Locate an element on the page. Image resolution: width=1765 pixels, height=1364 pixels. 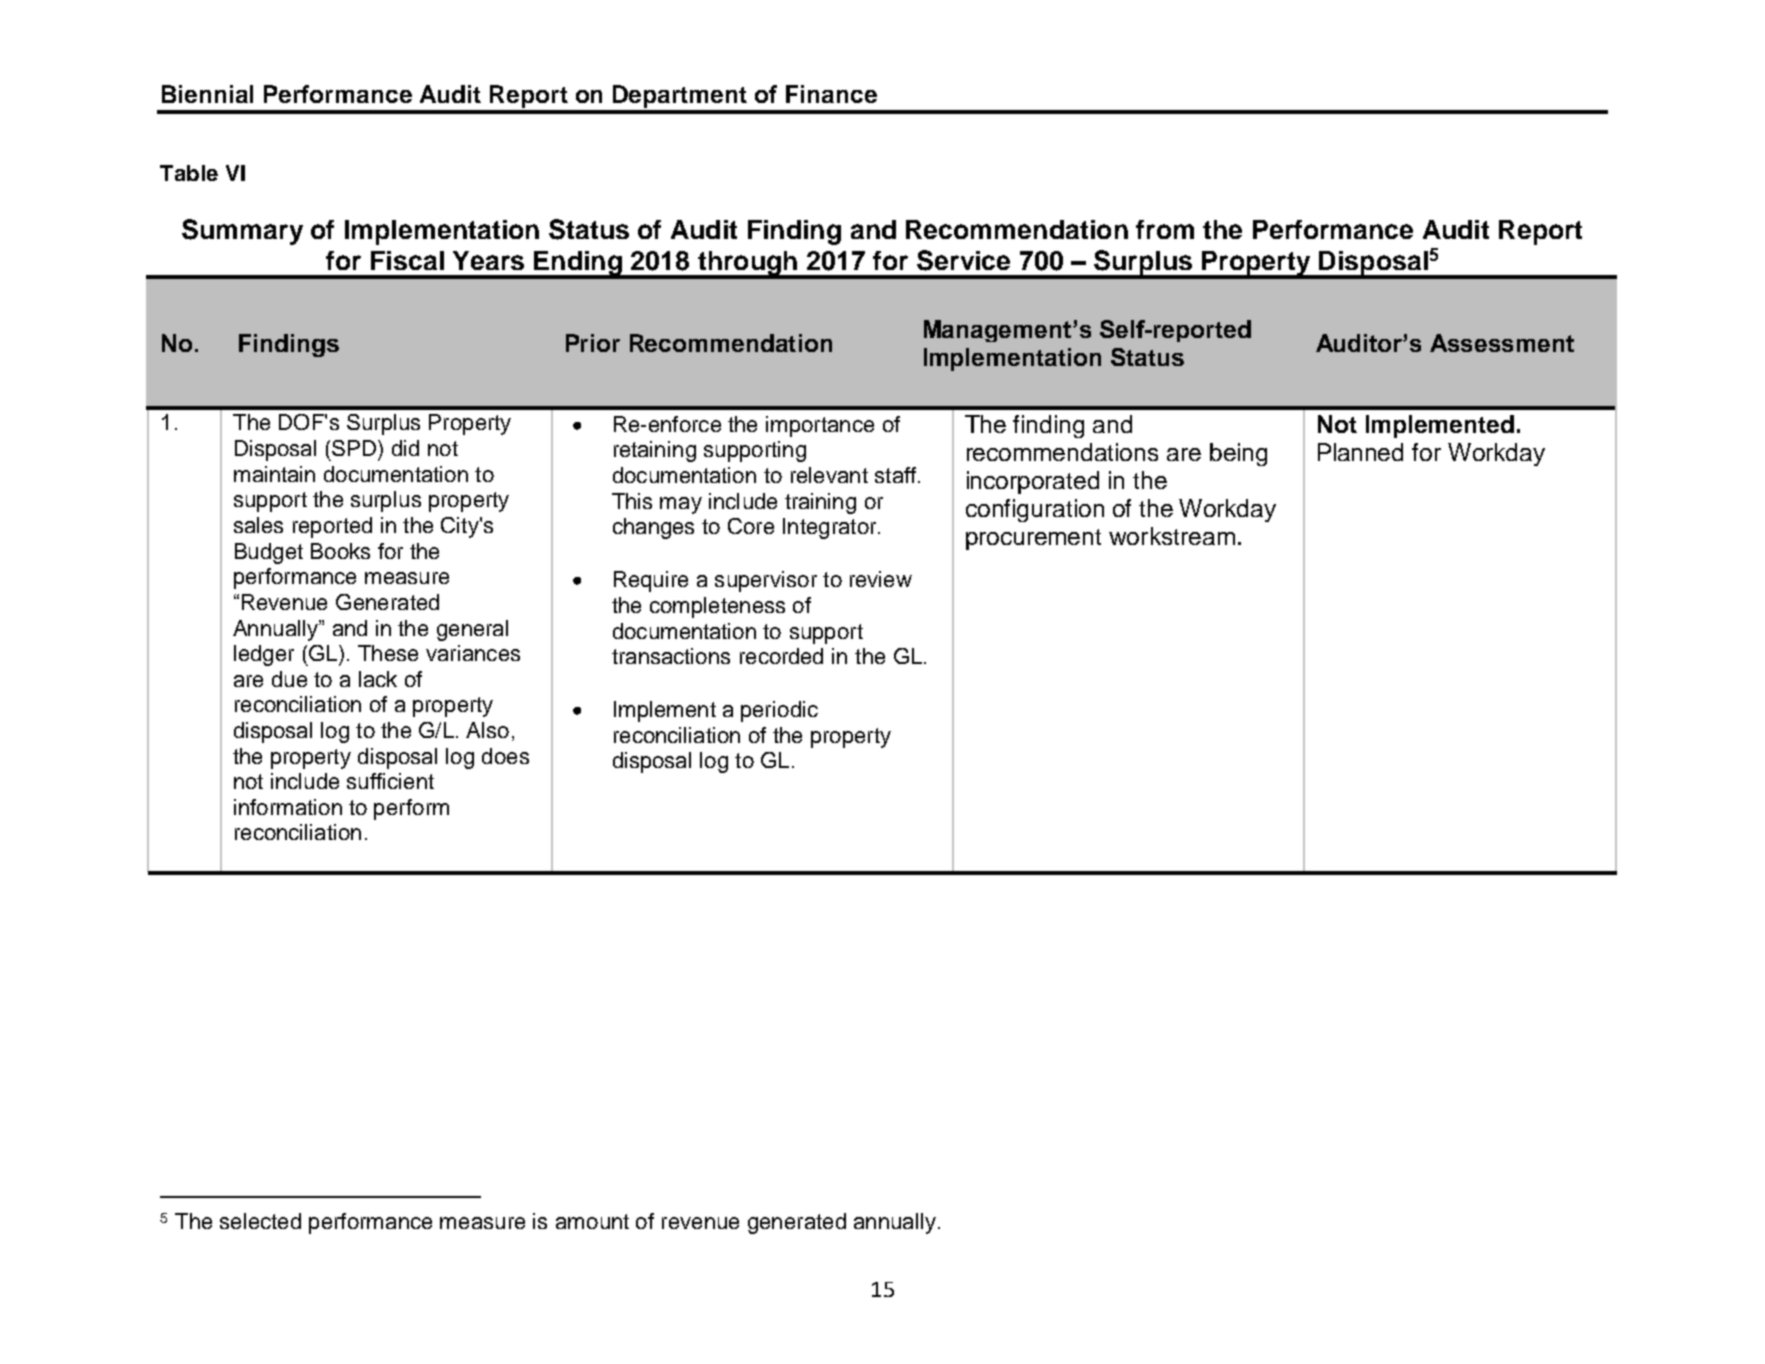
selected is located at coordinates (260, 1221).
